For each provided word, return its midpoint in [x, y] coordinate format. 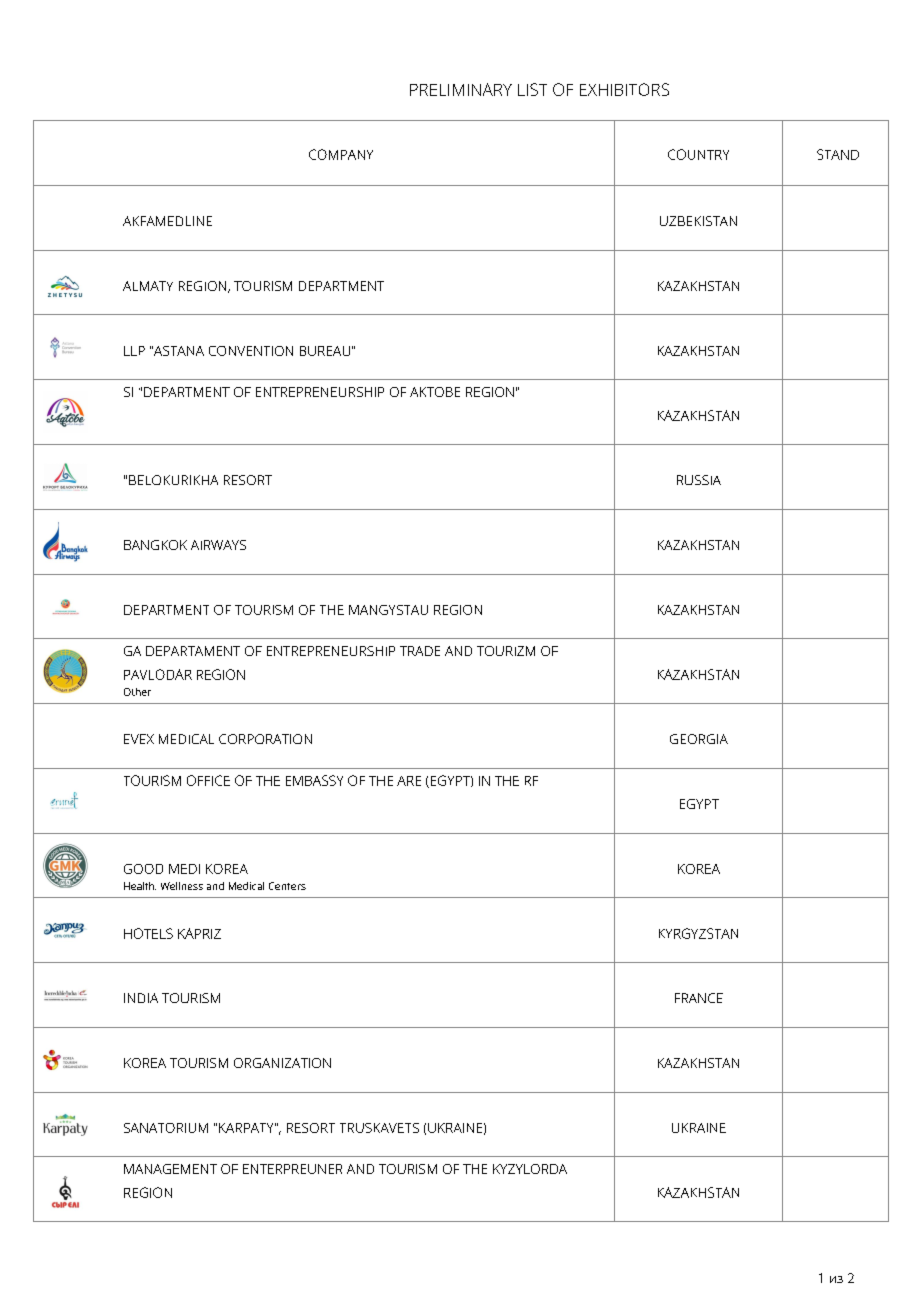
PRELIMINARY [461, 89]
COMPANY [341, 154]
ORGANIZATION [282, 1063]
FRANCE [699, 998]
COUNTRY [698, 154]
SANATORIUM [166, 1128]
